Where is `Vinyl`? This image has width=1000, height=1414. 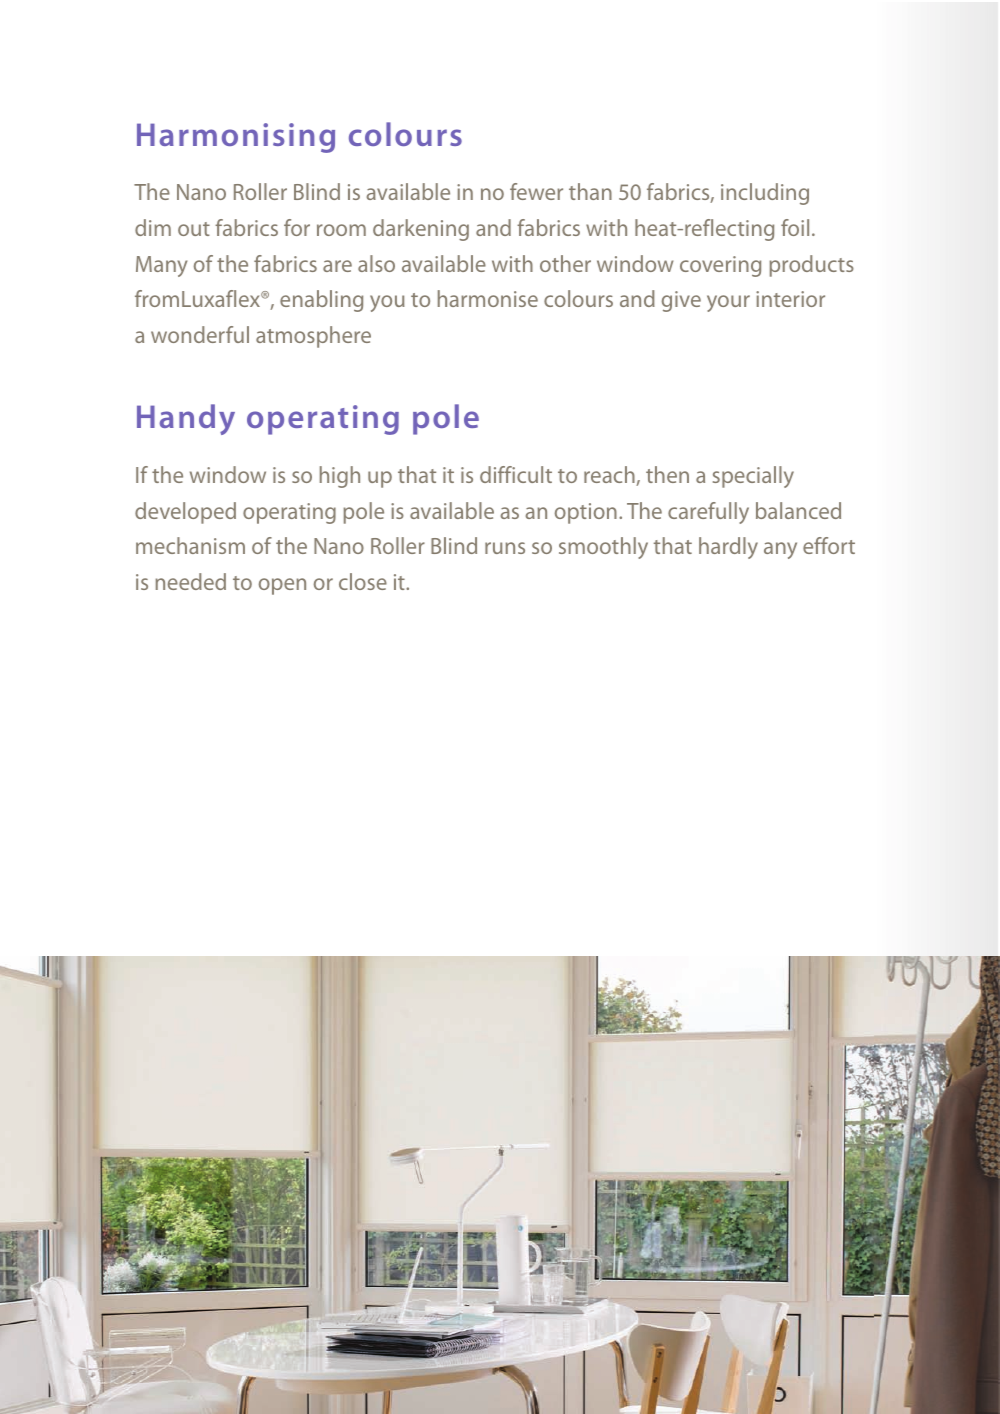 Vinyl is located at coordinates (154, 1355).
